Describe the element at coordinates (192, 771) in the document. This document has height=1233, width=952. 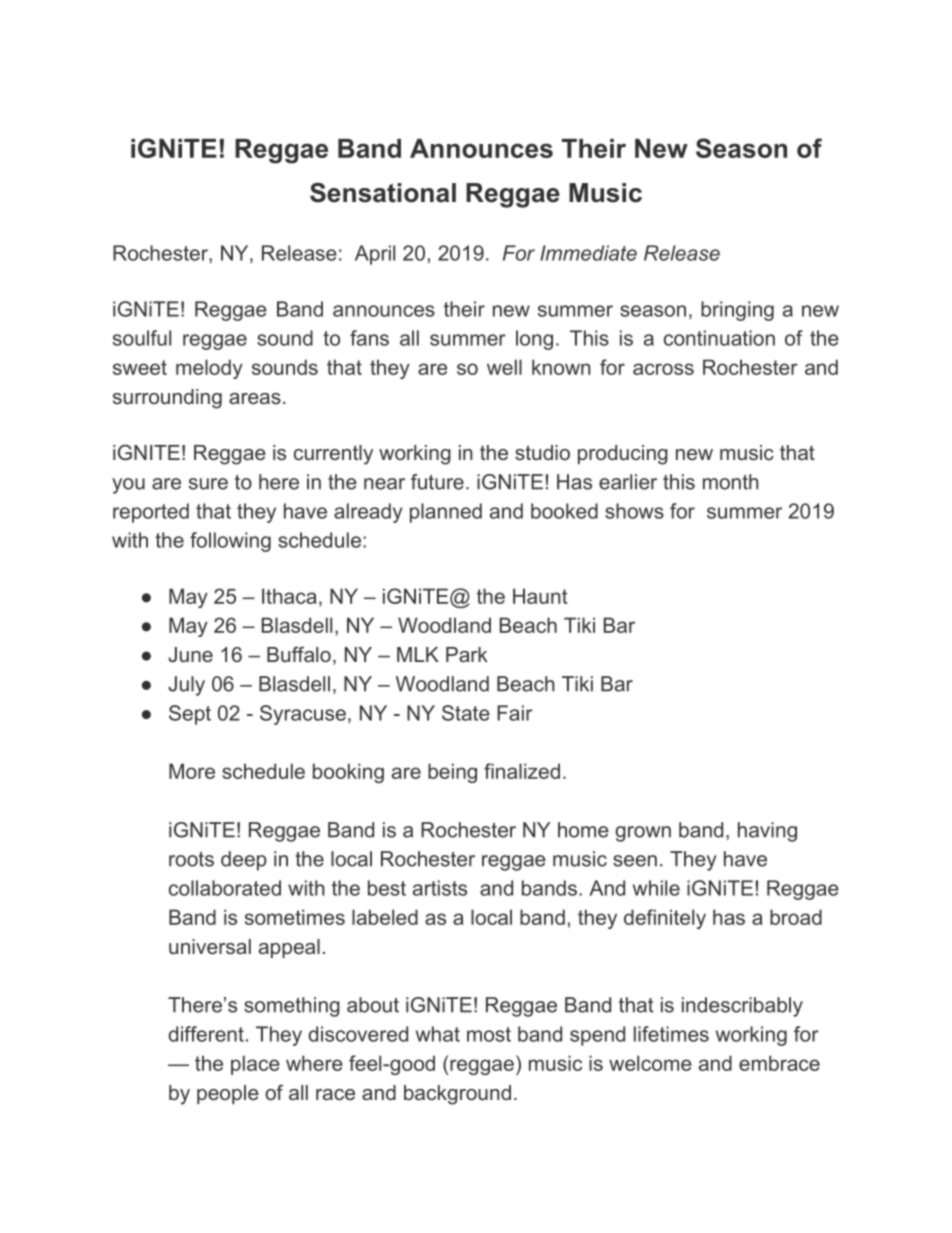
I see `More` at that location.
